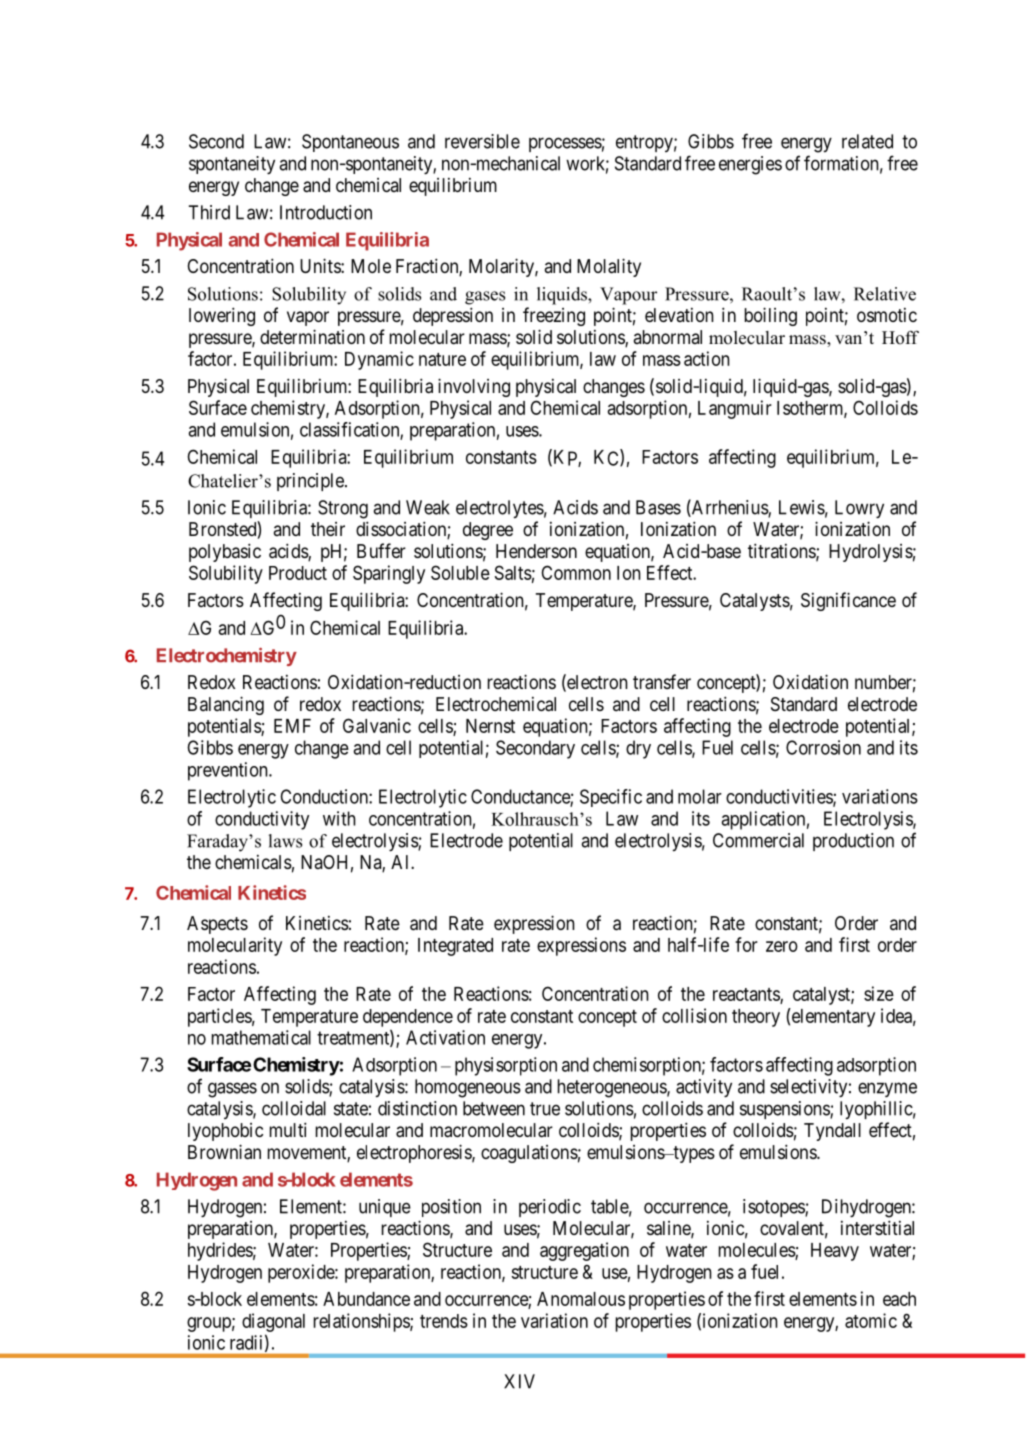  Describe the element at coordinates (867, 141) in the screenshot. I see `related` at that location.
